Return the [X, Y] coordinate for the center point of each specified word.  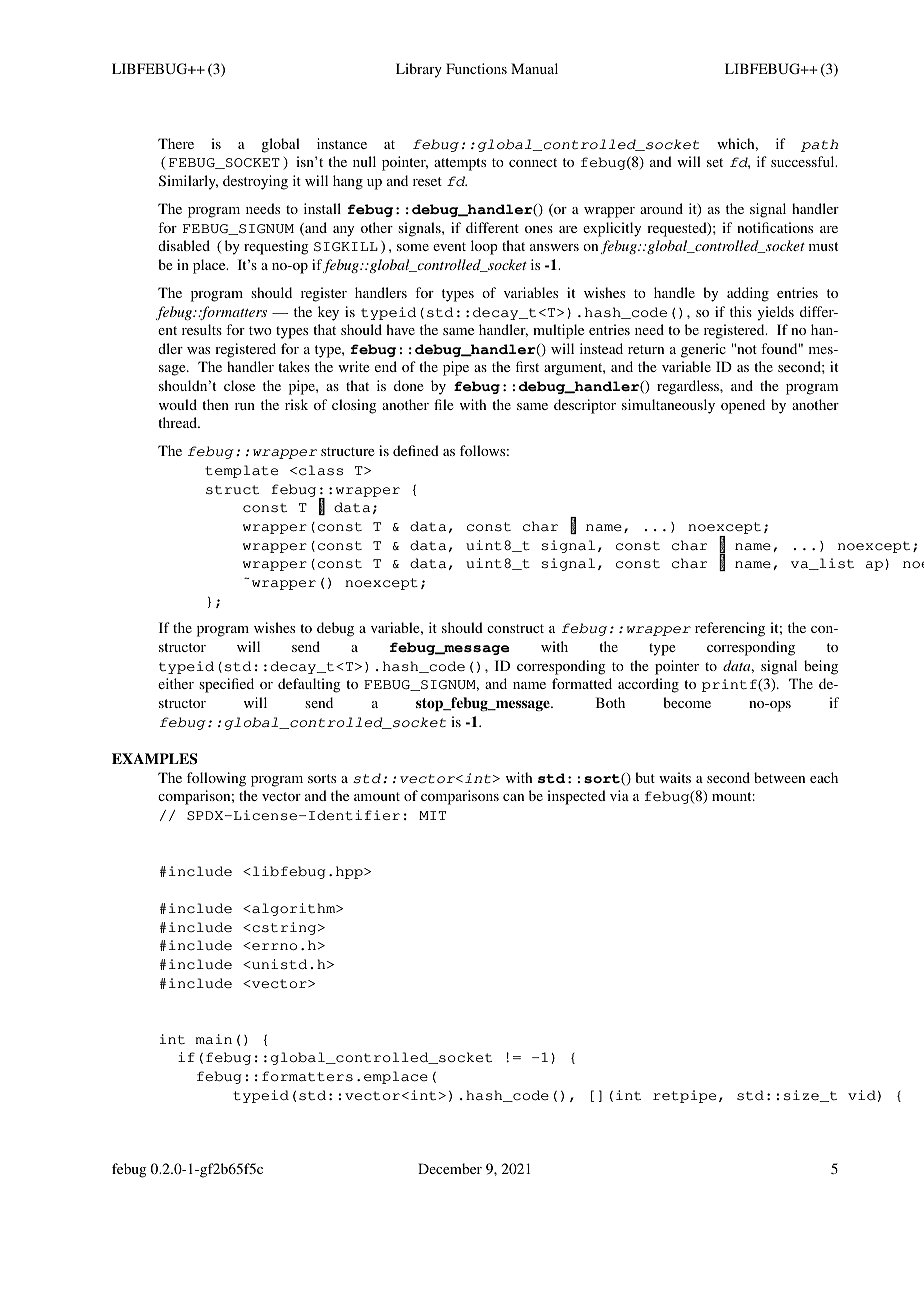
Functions [476, 68]
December [450, 1168]
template [241, 471]
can [513, 797]
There [176, 143]
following [216, 779]
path [819, 145]
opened [743, 406]
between [779, 777]
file [443, 404]
